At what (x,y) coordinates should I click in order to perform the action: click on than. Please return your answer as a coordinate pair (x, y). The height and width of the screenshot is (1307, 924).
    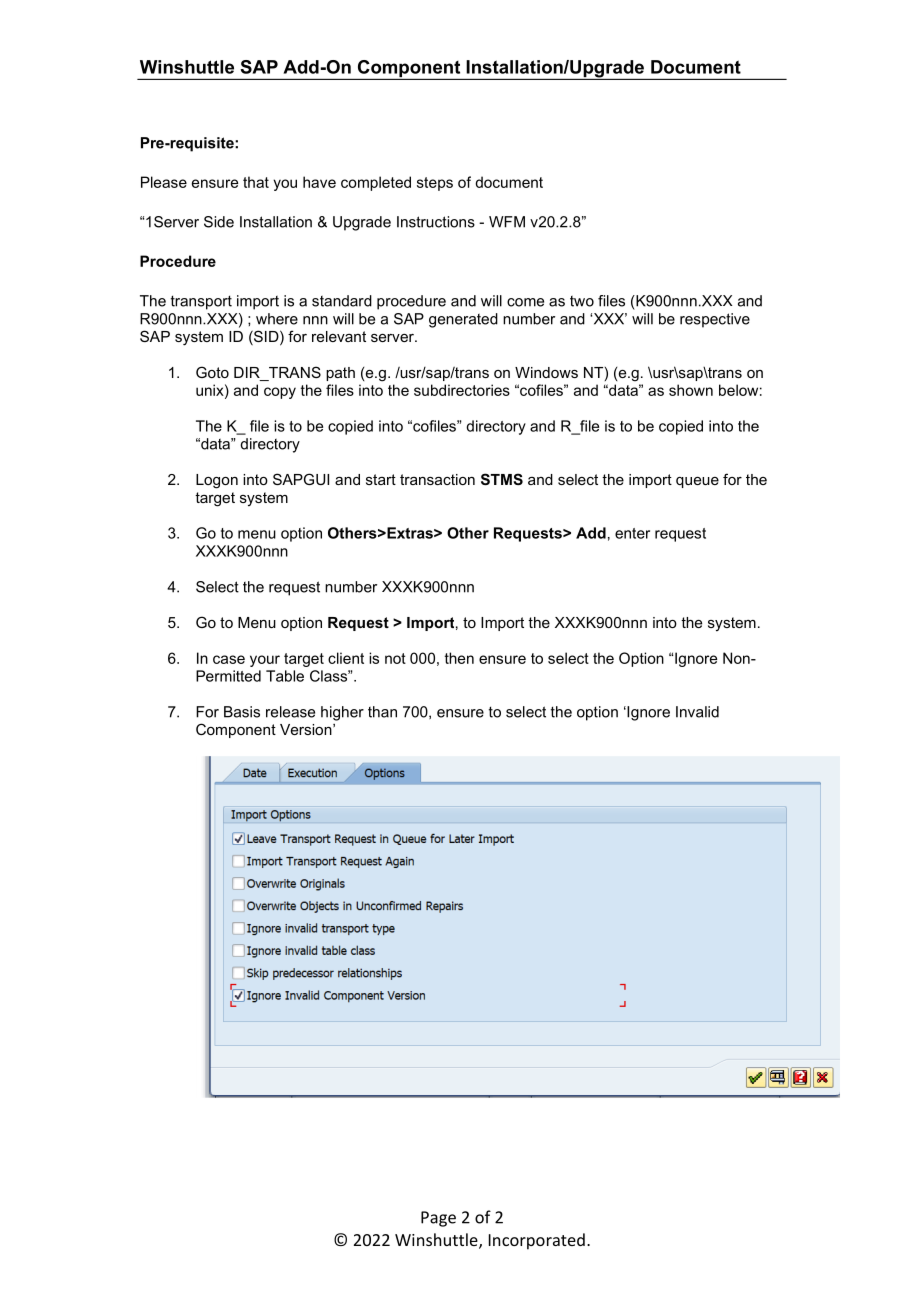
    Looking at the image, I should click on (382, 712).
